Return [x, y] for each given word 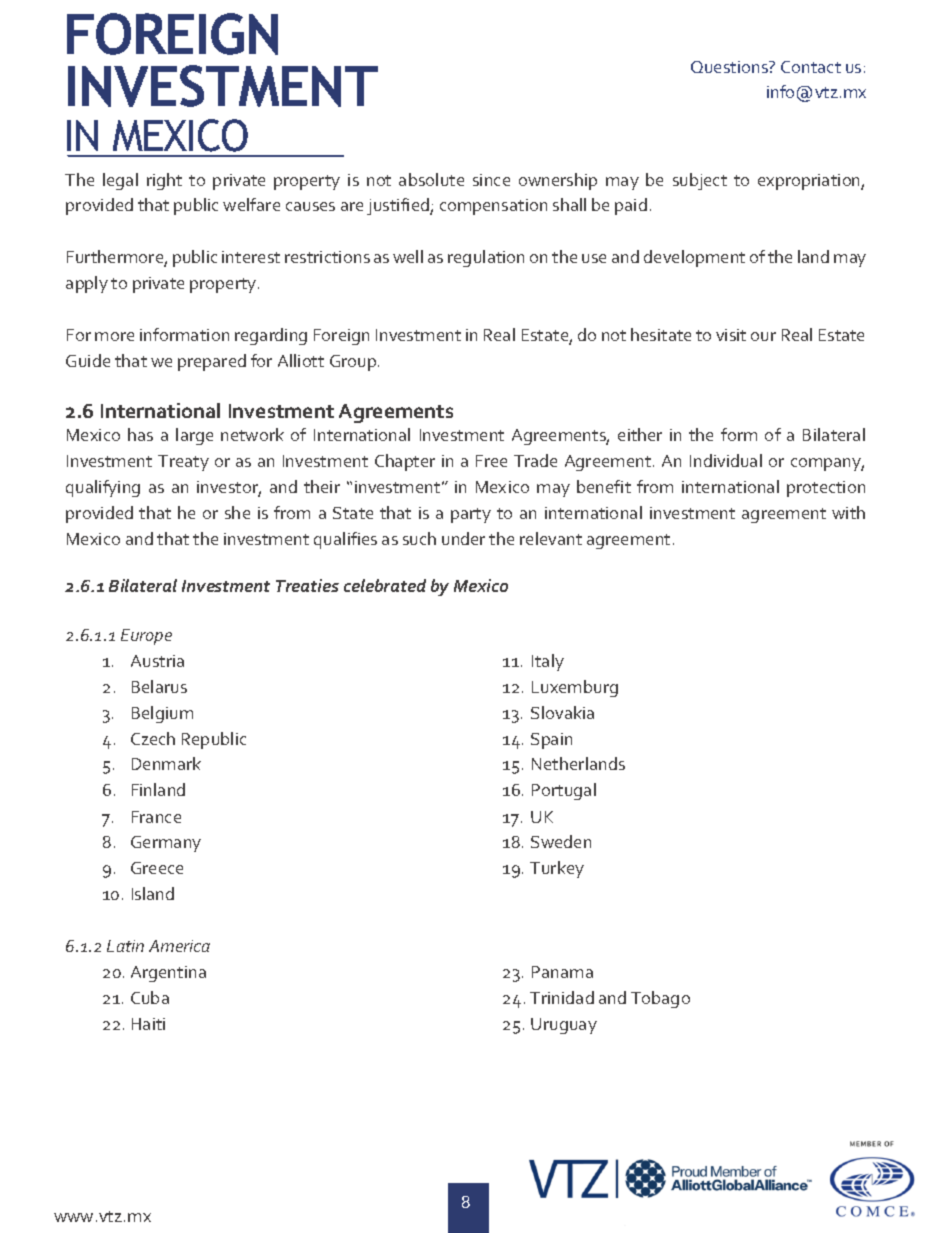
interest [251, 257]
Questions [730, 67]
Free [491, 461]
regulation [486, 258]
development [694, 258]
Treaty [183, 463]
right [164, 181]
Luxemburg [575, 688]
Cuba [150, 997]
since [491, 180]
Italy [548, 662]
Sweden [561, 841]
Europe [146, 637]
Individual [726, 460]
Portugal [564, 791]
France [156, 817]
